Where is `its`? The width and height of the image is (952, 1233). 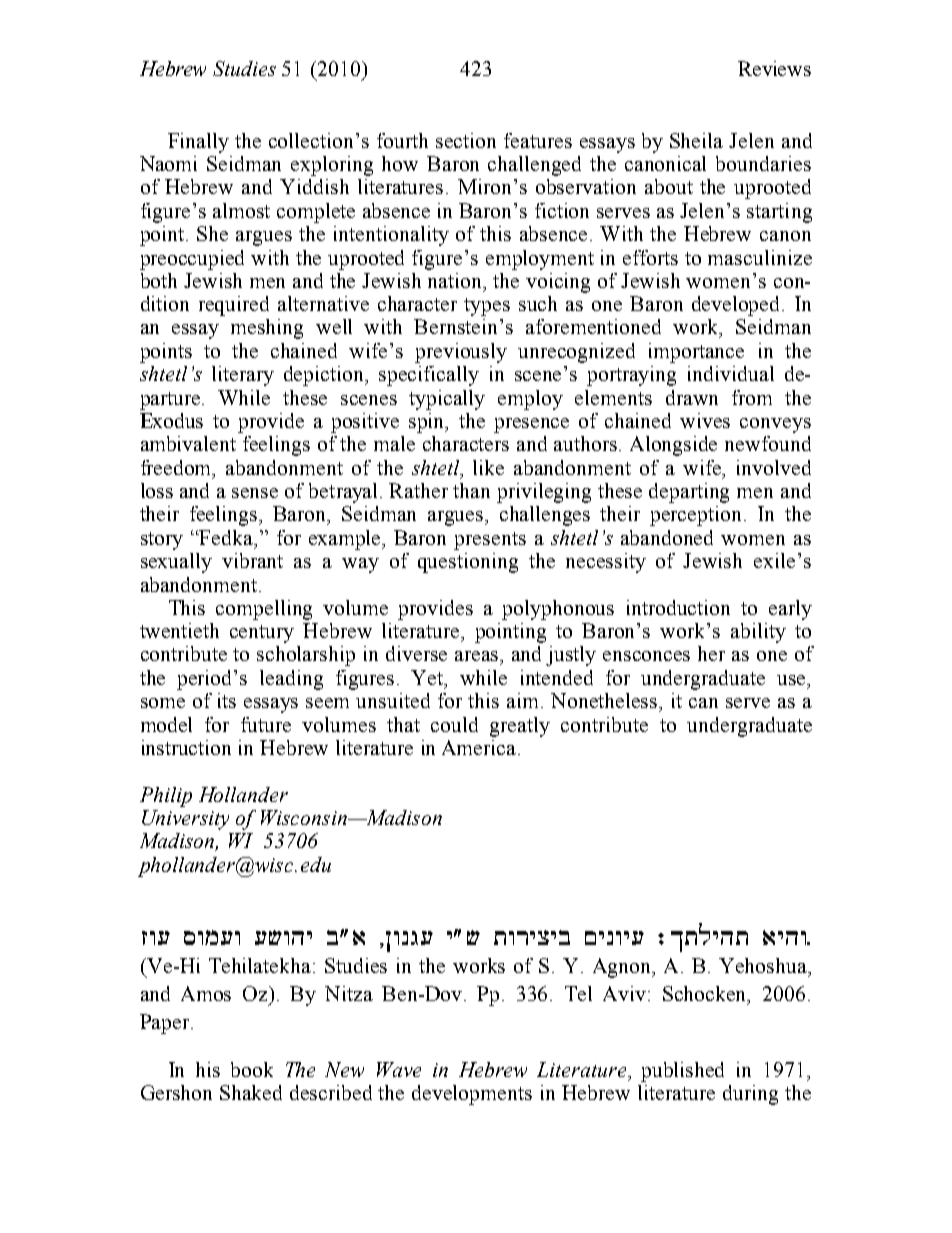
its is located at coordinates (227, 700).
